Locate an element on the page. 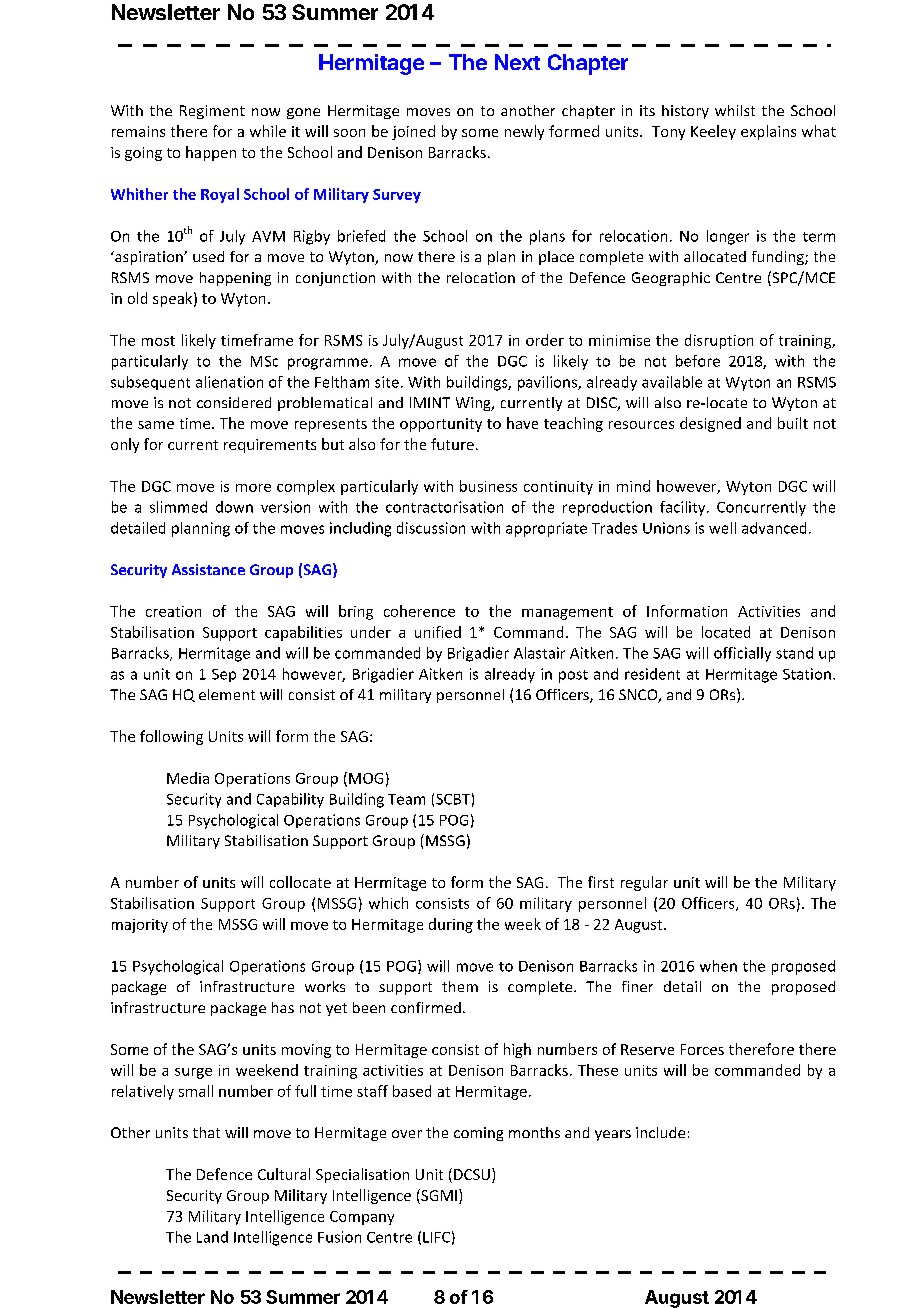 Image resolution: width=924 pixels, height=1308 pixels. whilst is located at coordinates (735, 110).
